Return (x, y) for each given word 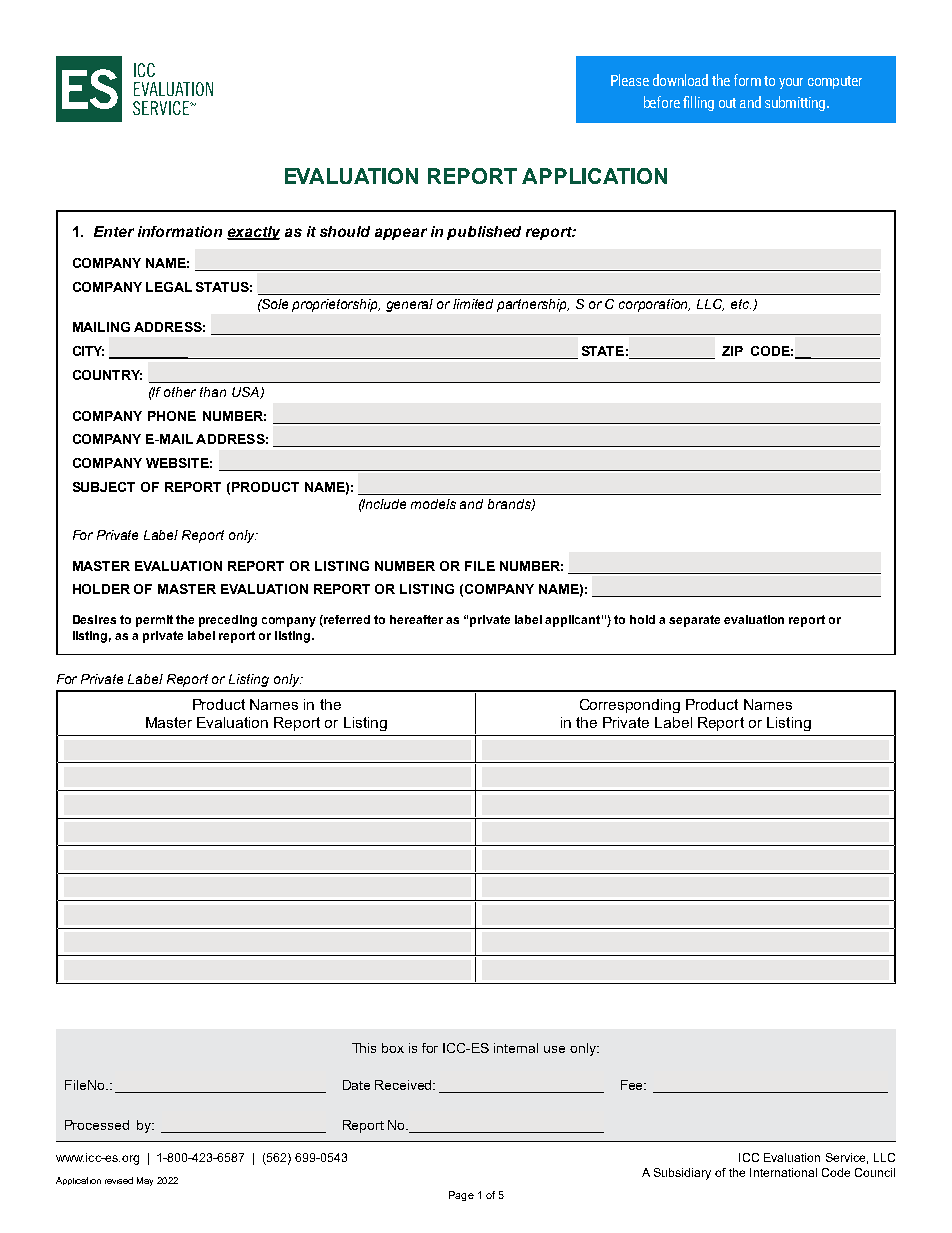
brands (510, 505)
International (783, 1172)
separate (694, 621)
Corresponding (630, 706)
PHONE (172, 416)
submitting (796, 103)
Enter (114, 231)
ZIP (732, 351)
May (145, 1181)
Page (461, 1196)
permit (154, 621)
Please (630, 80)
